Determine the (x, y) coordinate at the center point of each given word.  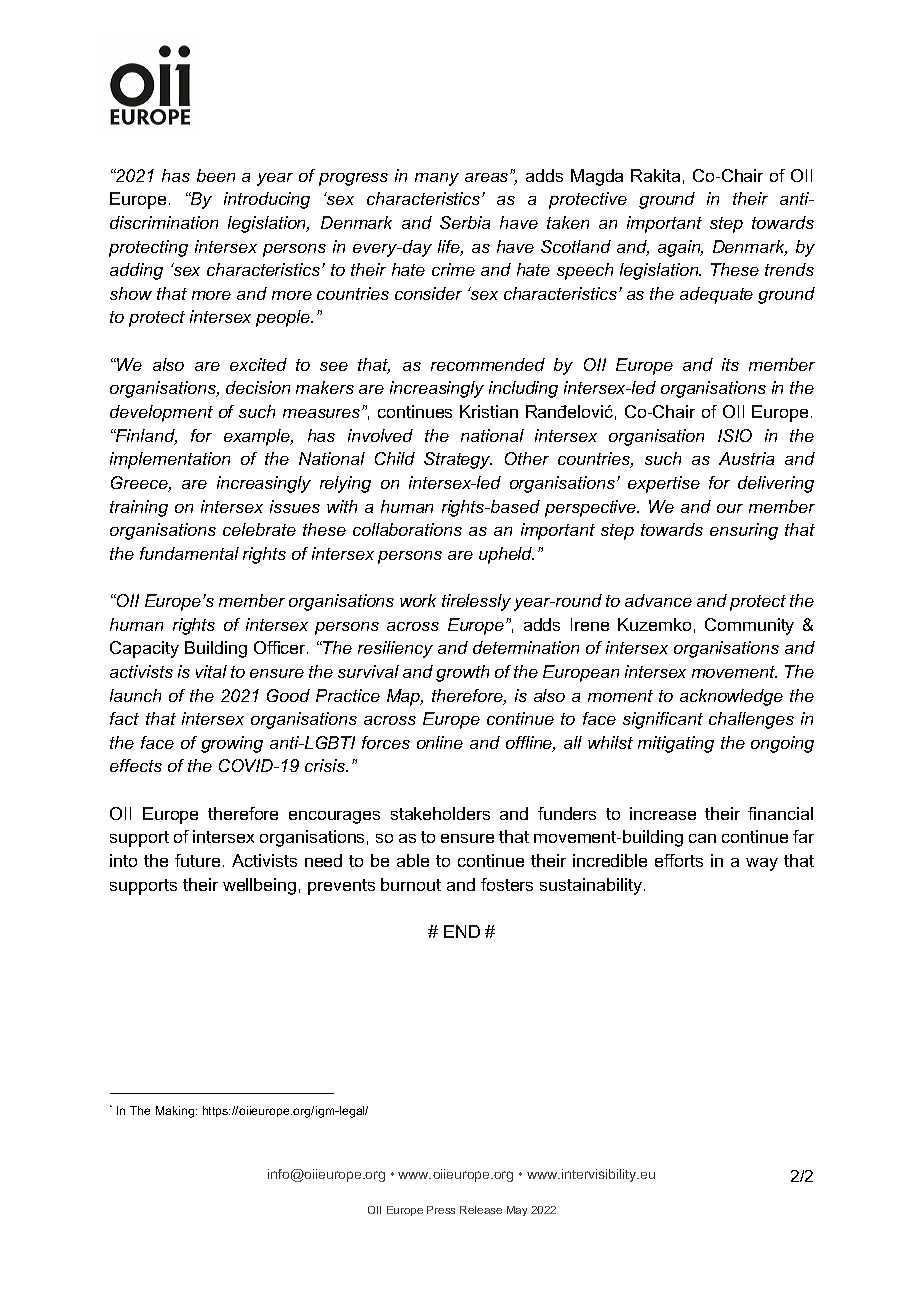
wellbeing (259, 886)
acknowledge (731, 697)
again (680, 248)
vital (211, 671)
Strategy (458, 460)
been (216, 175)
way (762, 864)
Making (176, 1112)
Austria (746, 458)
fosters (507, 884)
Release (481, 1210)
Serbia (465, 222)
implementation (170, 460)
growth (462, 673)
